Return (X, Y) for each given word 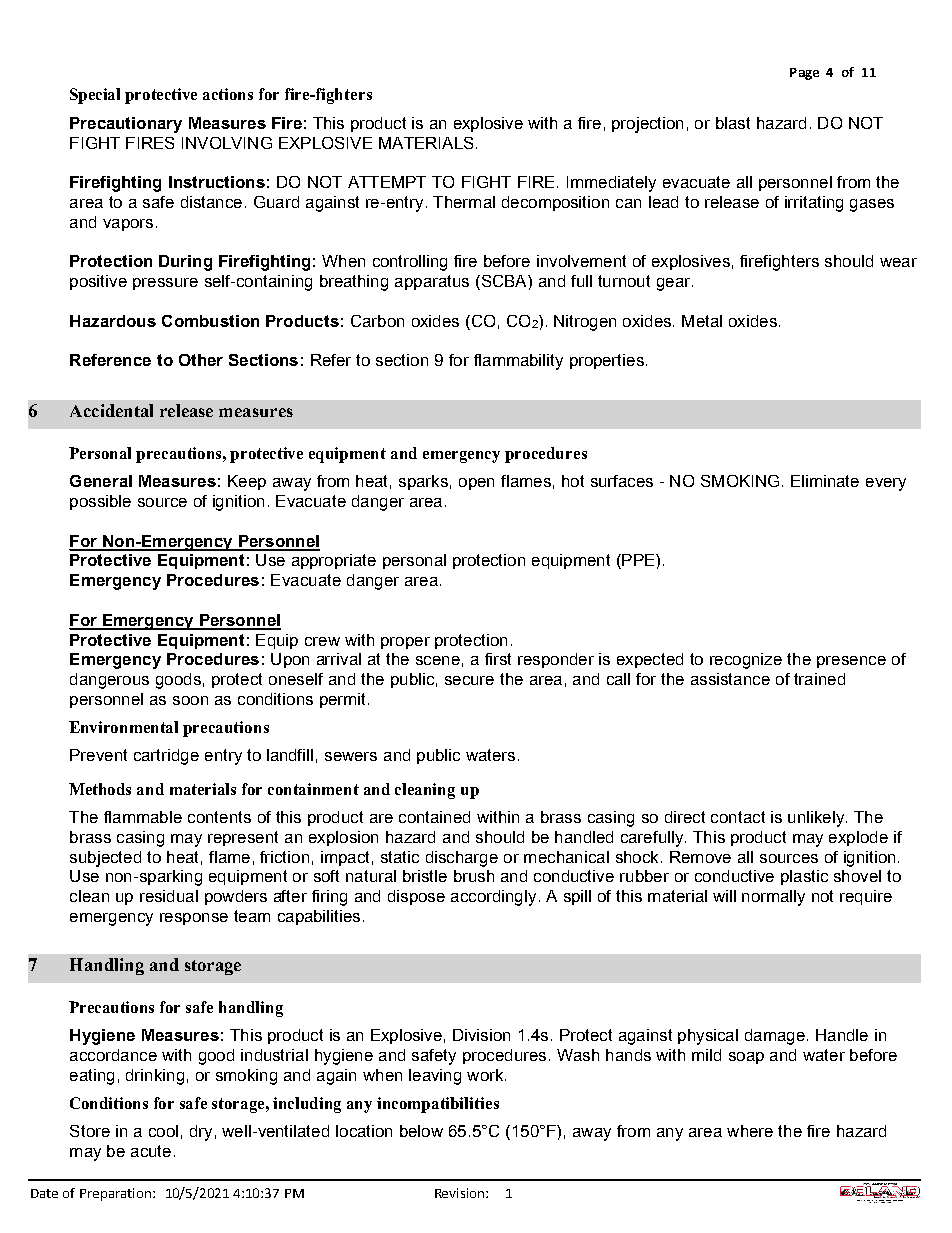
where (750, 1131)
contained (434, 817)
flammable (143, 817)
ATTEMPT (387, 182)
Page (804, 74)
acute (151, 1151)
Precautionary (126, 125)
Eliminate (825, 481)
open (476, 484)
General (101, 481)
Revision (459, 1193)
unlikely (816, 819)
